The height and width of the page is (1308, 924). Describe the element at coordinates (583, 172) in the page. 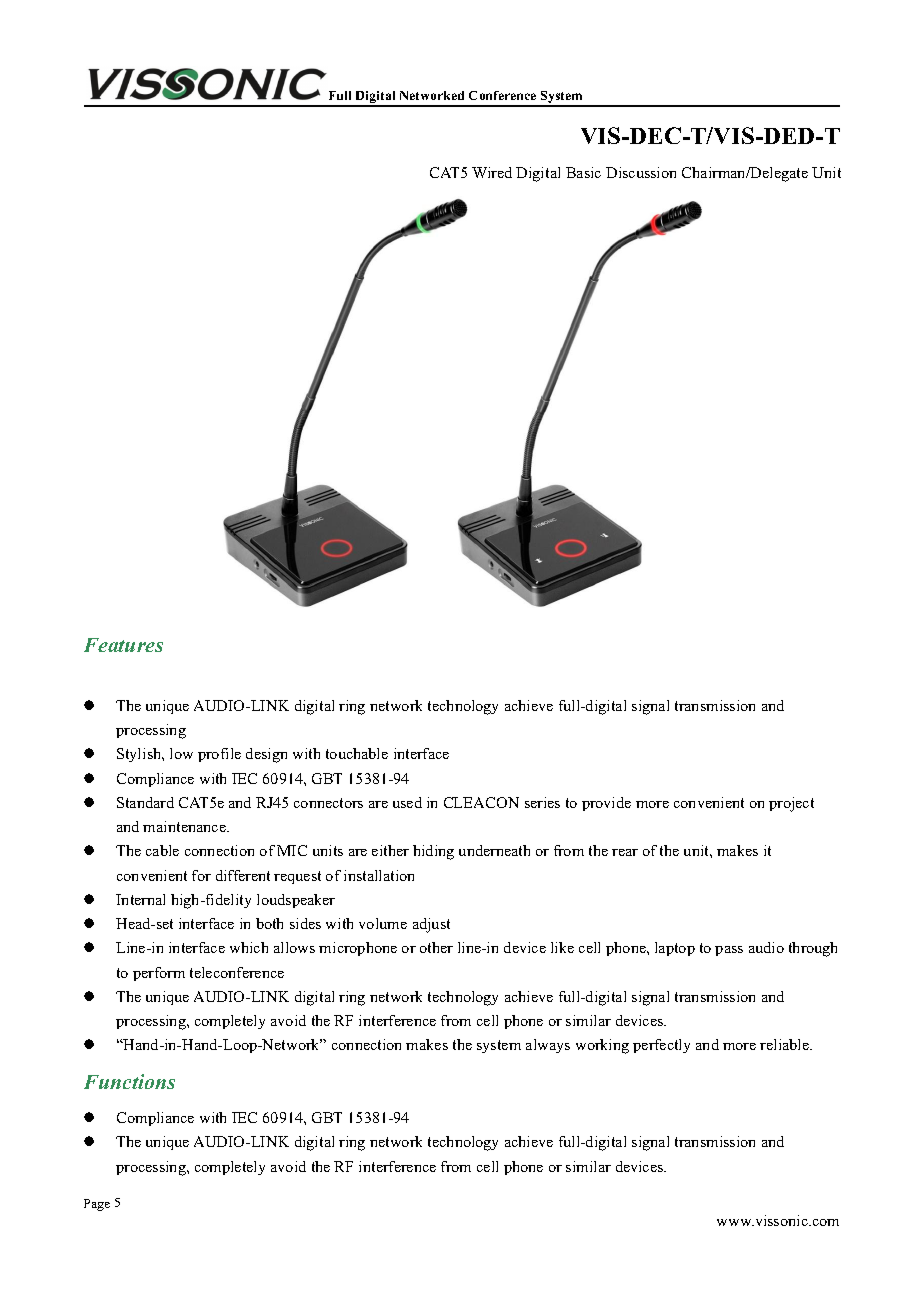

I see `Basic` at that location.
